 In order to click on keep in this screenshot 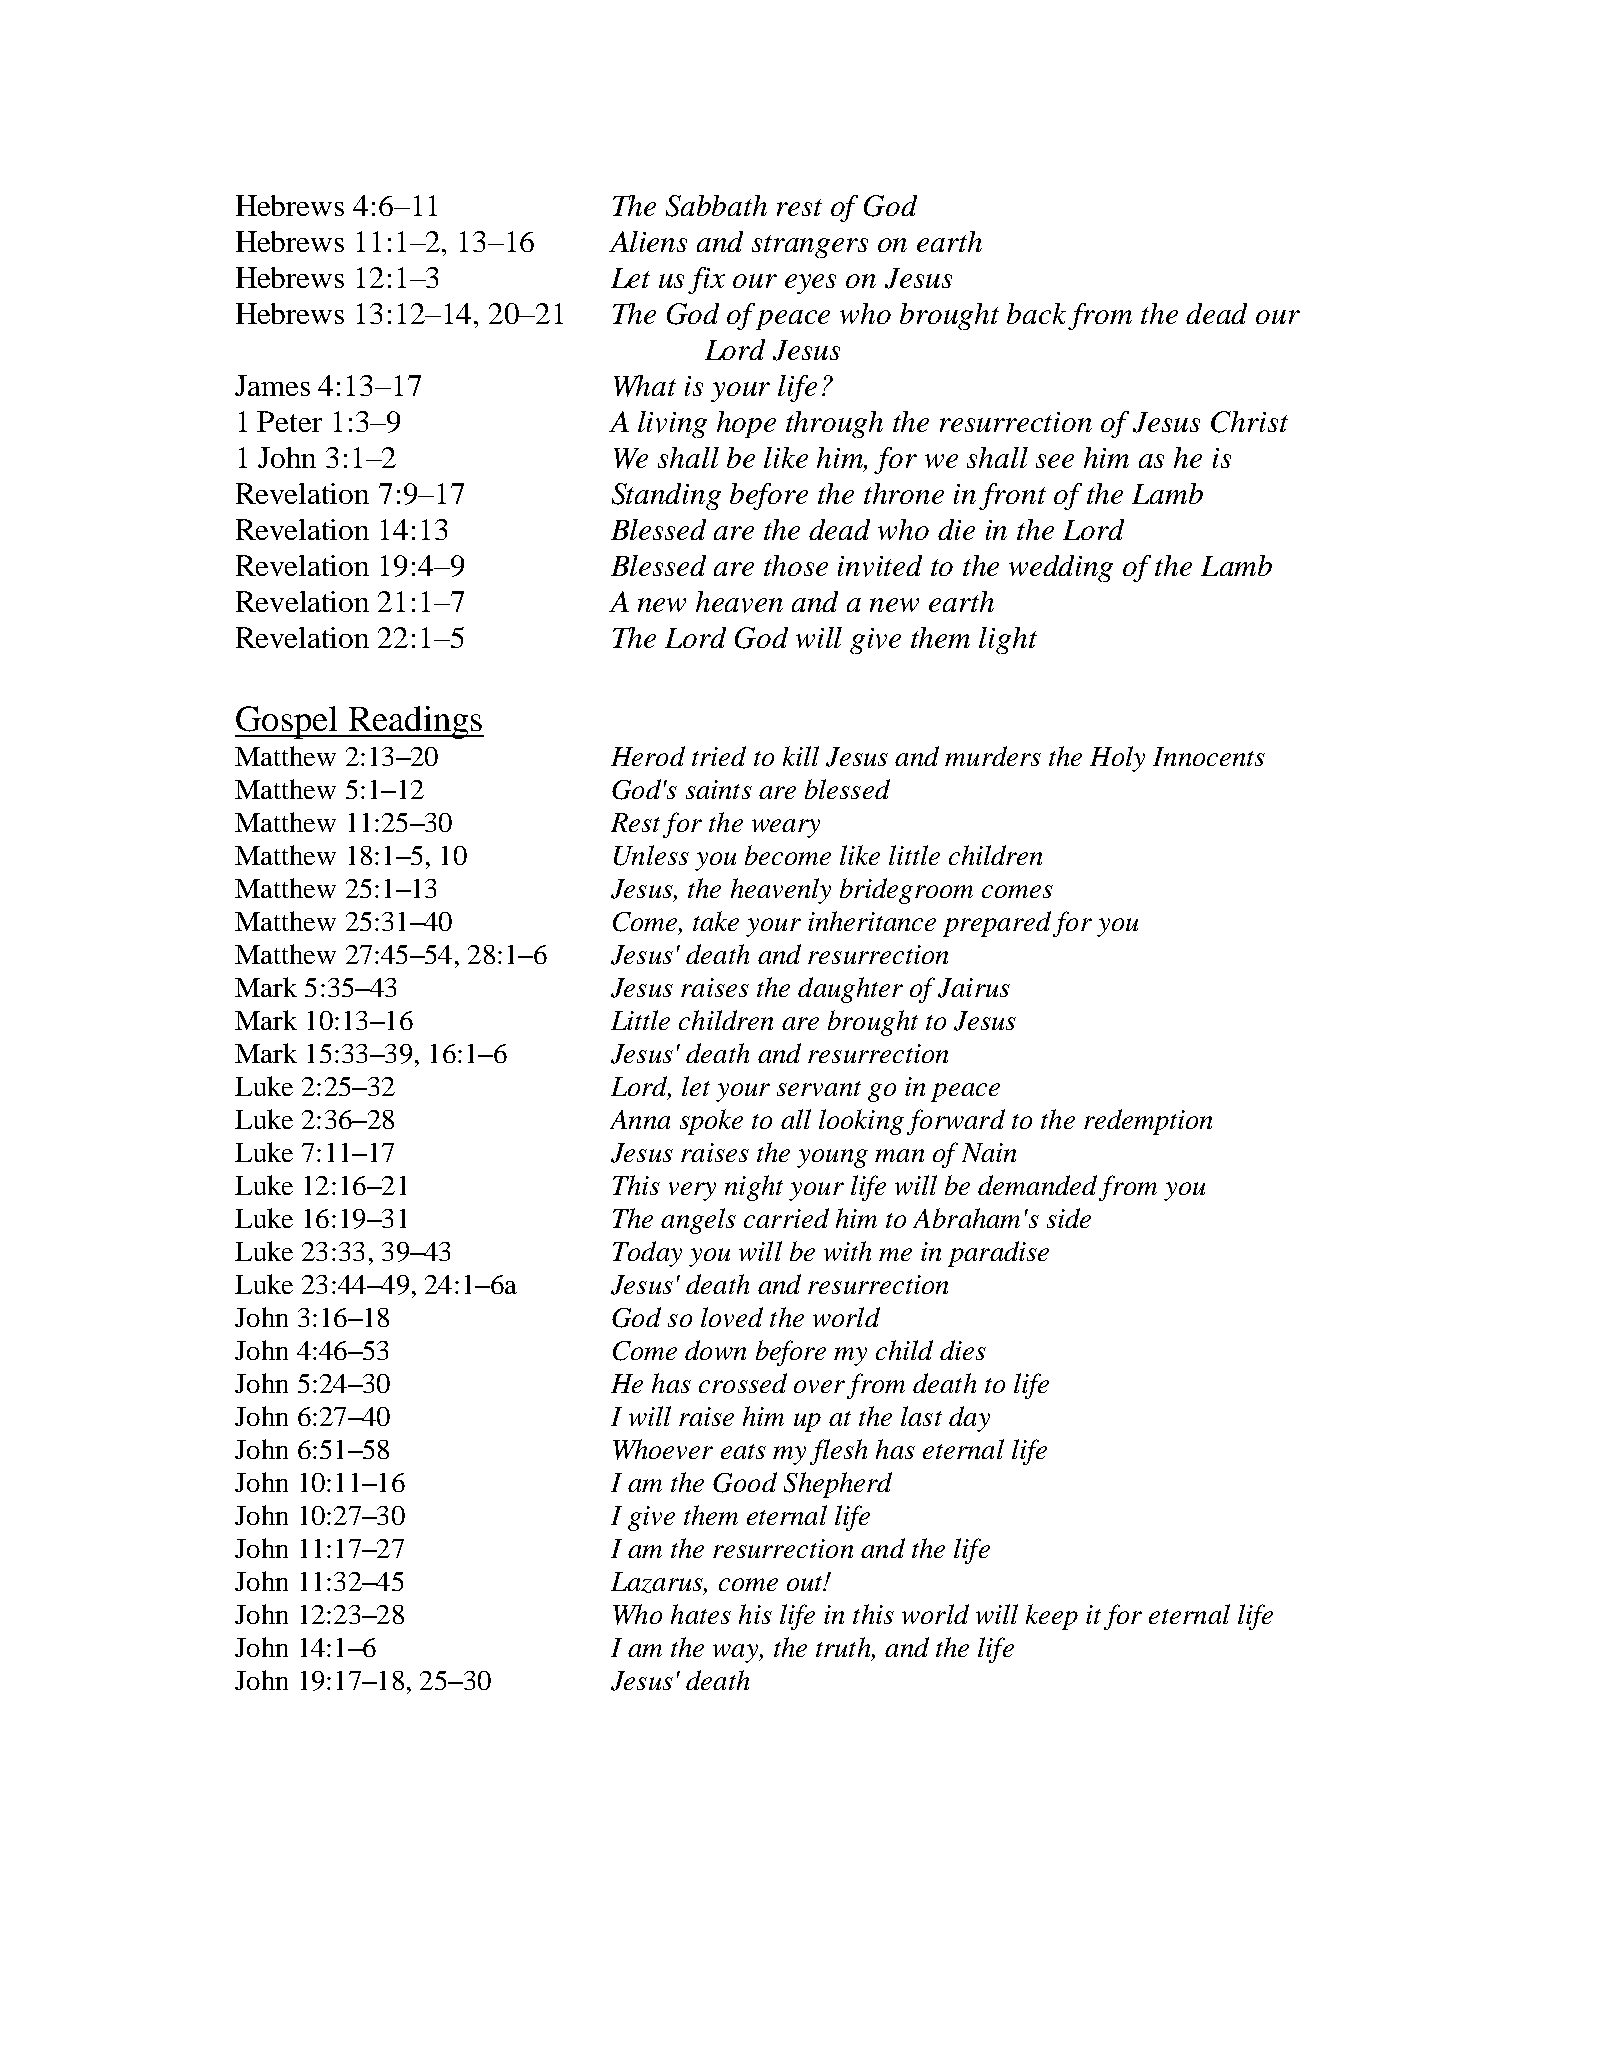, I will do `click(1052, 1617)`.
